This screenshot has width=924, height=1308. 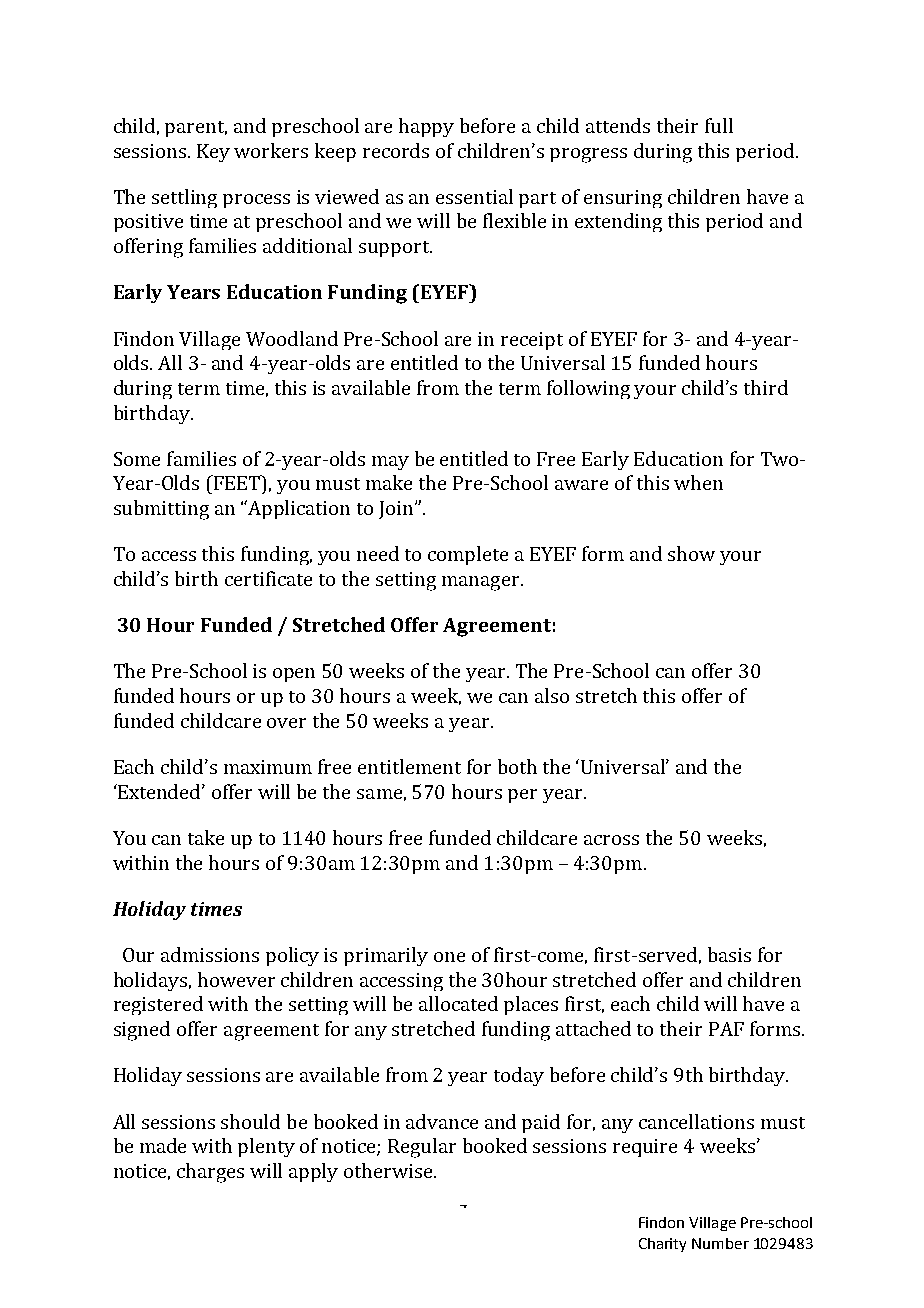 I want to click on happy, so click(x=426, y=127).
